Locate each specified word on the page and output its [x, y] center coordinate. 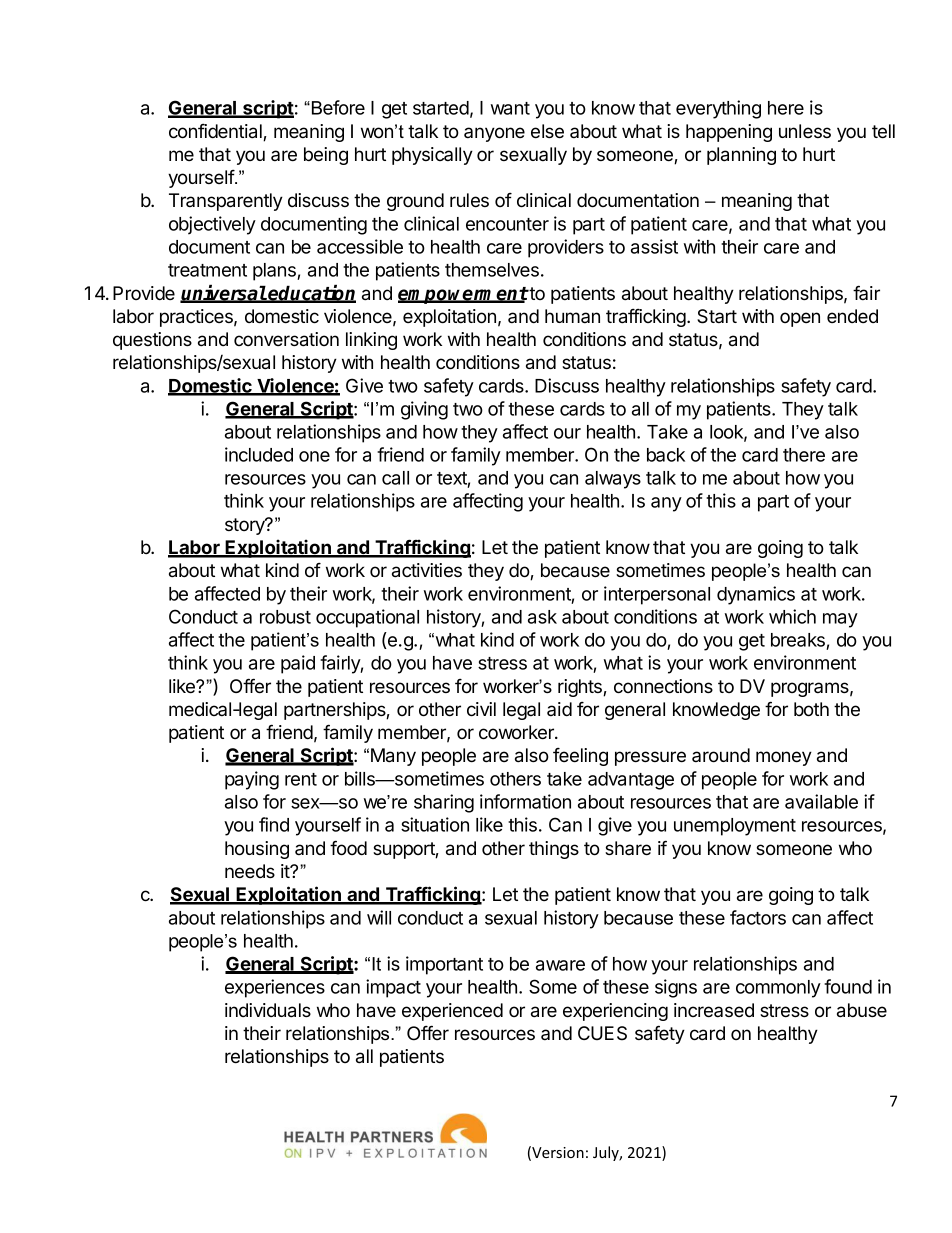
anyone [494, 134]
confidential [216, 132]
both [811, 709]
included [259, 454]
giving [424, 410]
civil [481, 709]
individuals [268, 1010]
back [666, 455]
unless [805, 131]
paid [298, 664]
